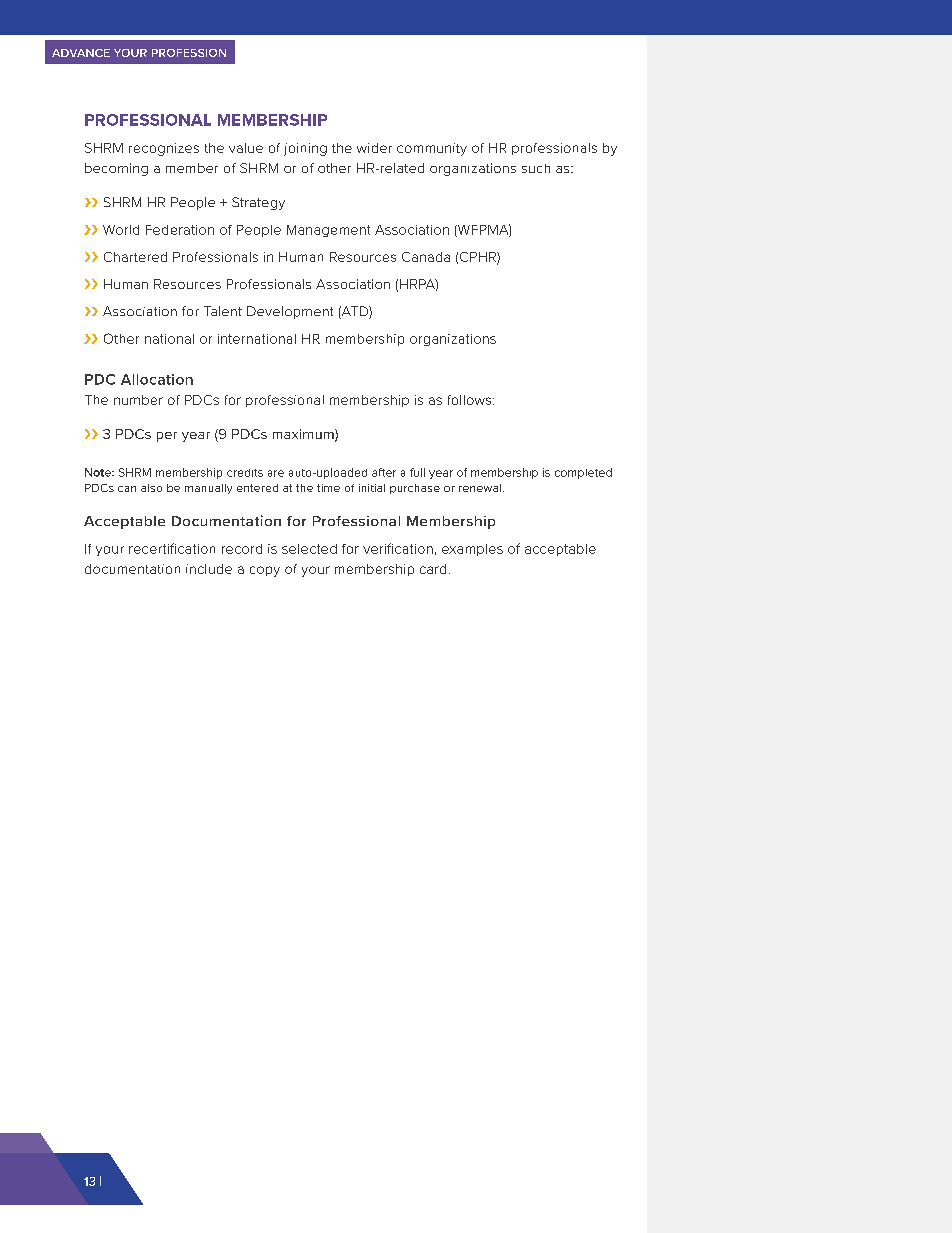 This screenshot has width=952, height=1233. What do you see at coordinates (223, 311) in the screenshot?
I see `Talent` at bounding box center [223, 311].
